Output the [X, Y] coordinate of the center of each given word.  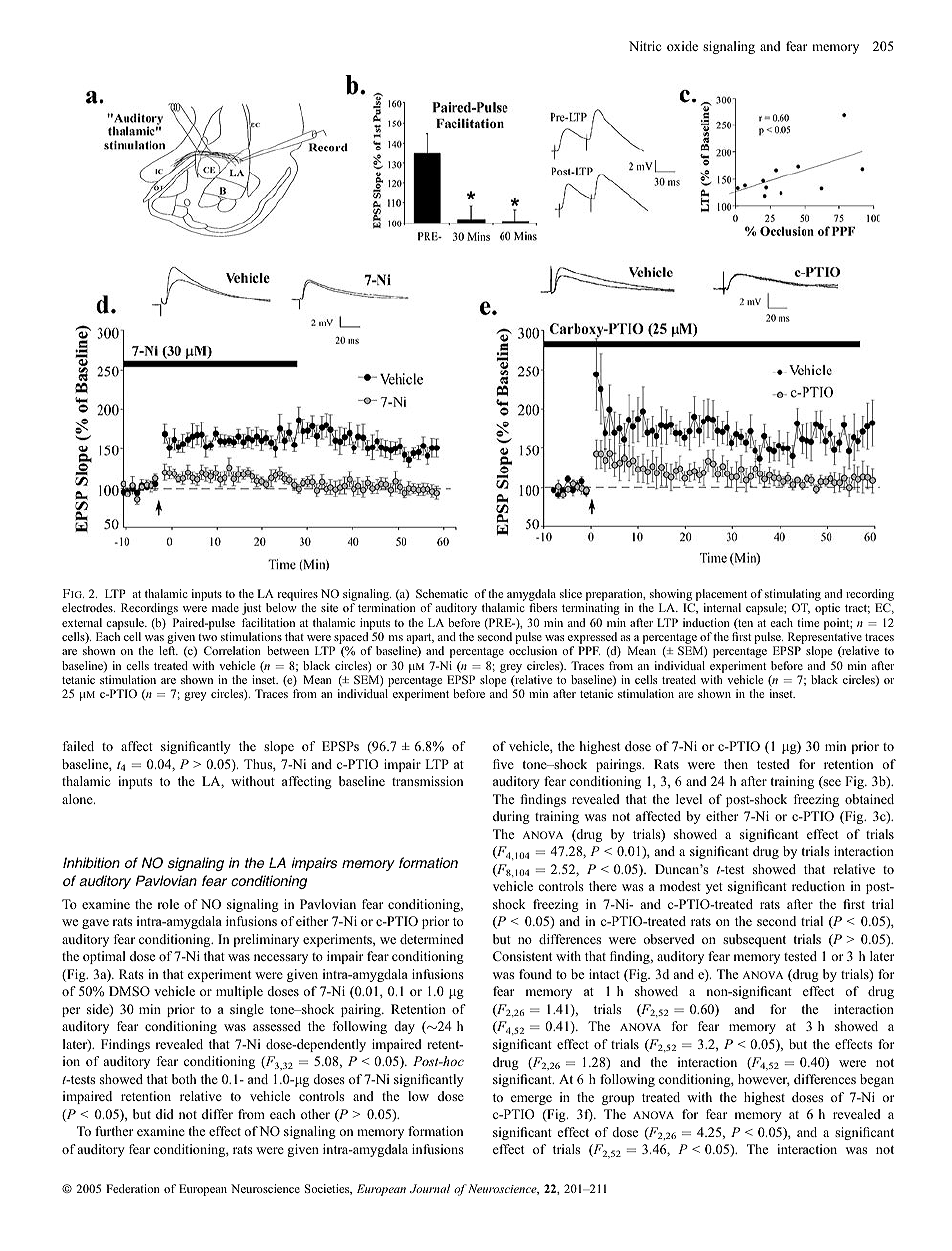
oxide [682, 46]
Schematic [442, 593]
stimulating [793, 596]
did [165, 1114]
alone [78, 799]
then [736, 764]
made [225, 607]
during [511, 817]
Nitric [645, 46]
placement [720, 596]
